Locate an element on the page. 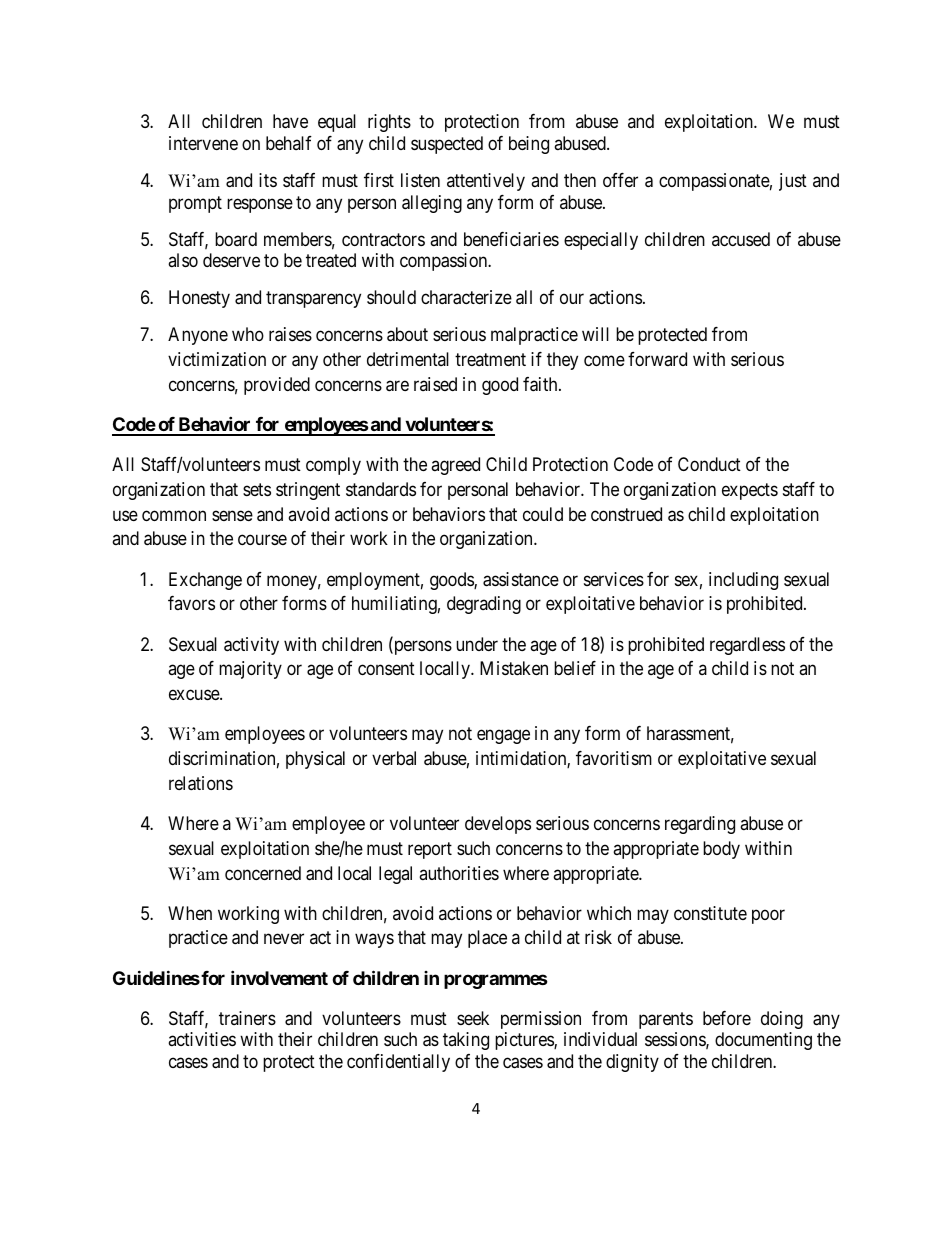  trainers is located at coordinates (247, 1018).
